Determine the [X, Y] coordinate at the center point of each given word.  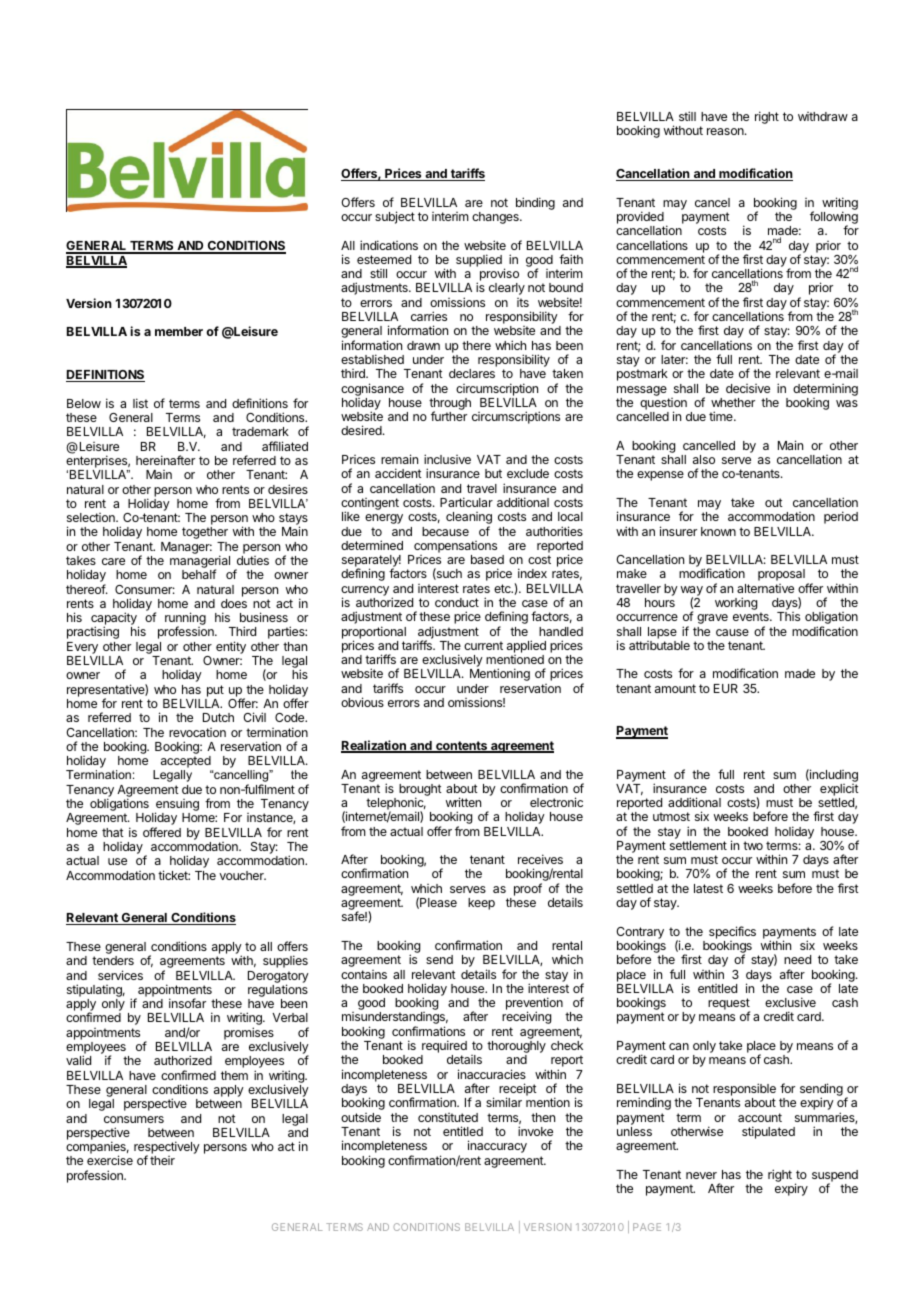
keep [481, 904]
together [205, 533]
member [179, 331]
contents [461, 747]
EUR [726, 688]
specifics [732, 932]
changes [496, 218]
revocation [197, 732]
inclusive [447, 459]
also [704, 459]
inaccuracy [497, 1146]
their [162, 1160]
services [120, 975]
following [834, 219]
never [701, 1175]
